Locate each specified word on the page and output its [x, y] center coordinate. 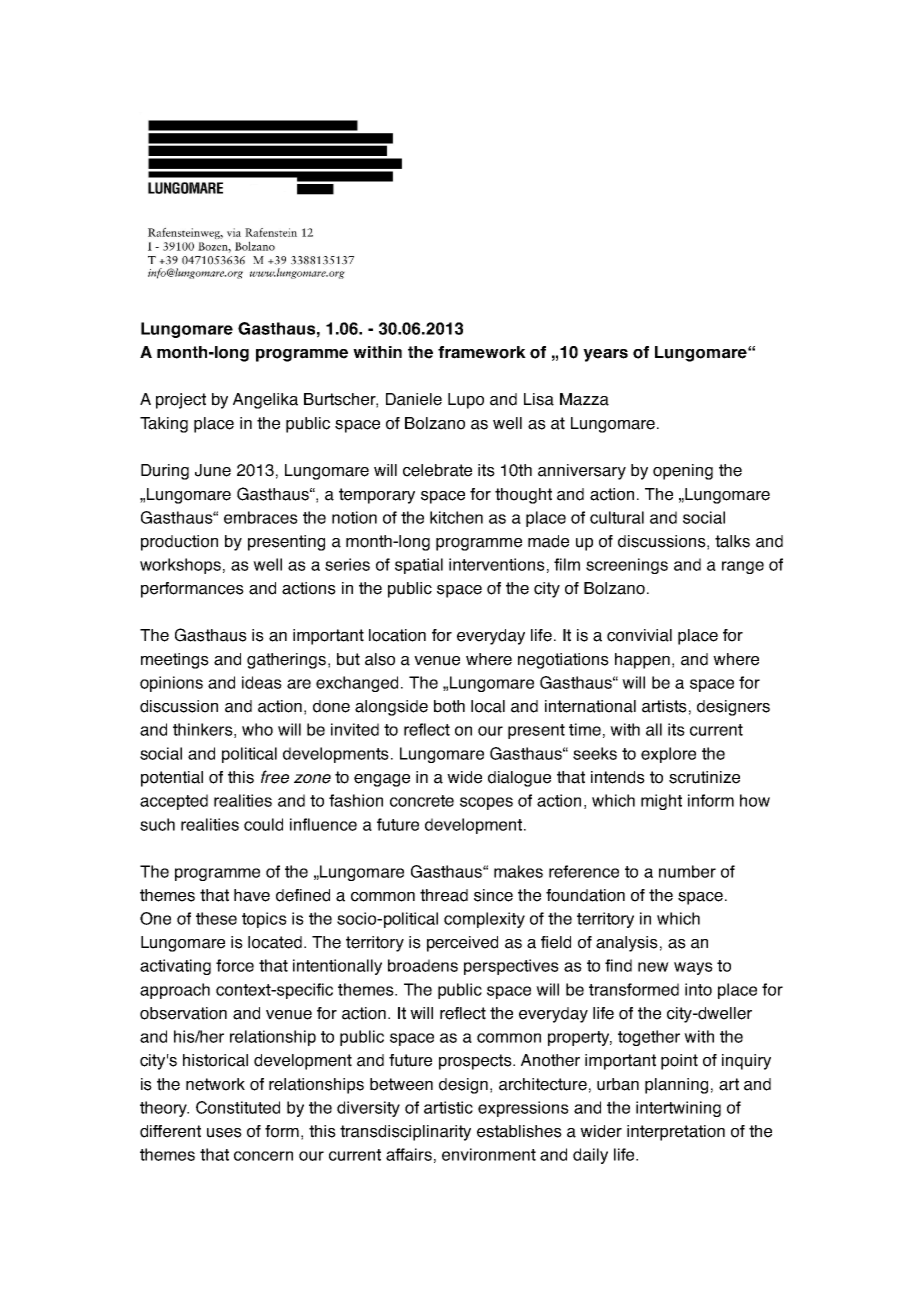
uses [224, 1133]
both [449, 706]
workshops [180, 566]
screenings [627, 566]
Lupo [466, 401]
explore [668, 755]
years [605, 355]
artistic [448, 1107]
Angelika [265, 401]
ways [693, 968]
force [235, 965]
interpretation [676, 1133]
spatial [419, 566]
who [257, 729]
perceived [462, 944]
